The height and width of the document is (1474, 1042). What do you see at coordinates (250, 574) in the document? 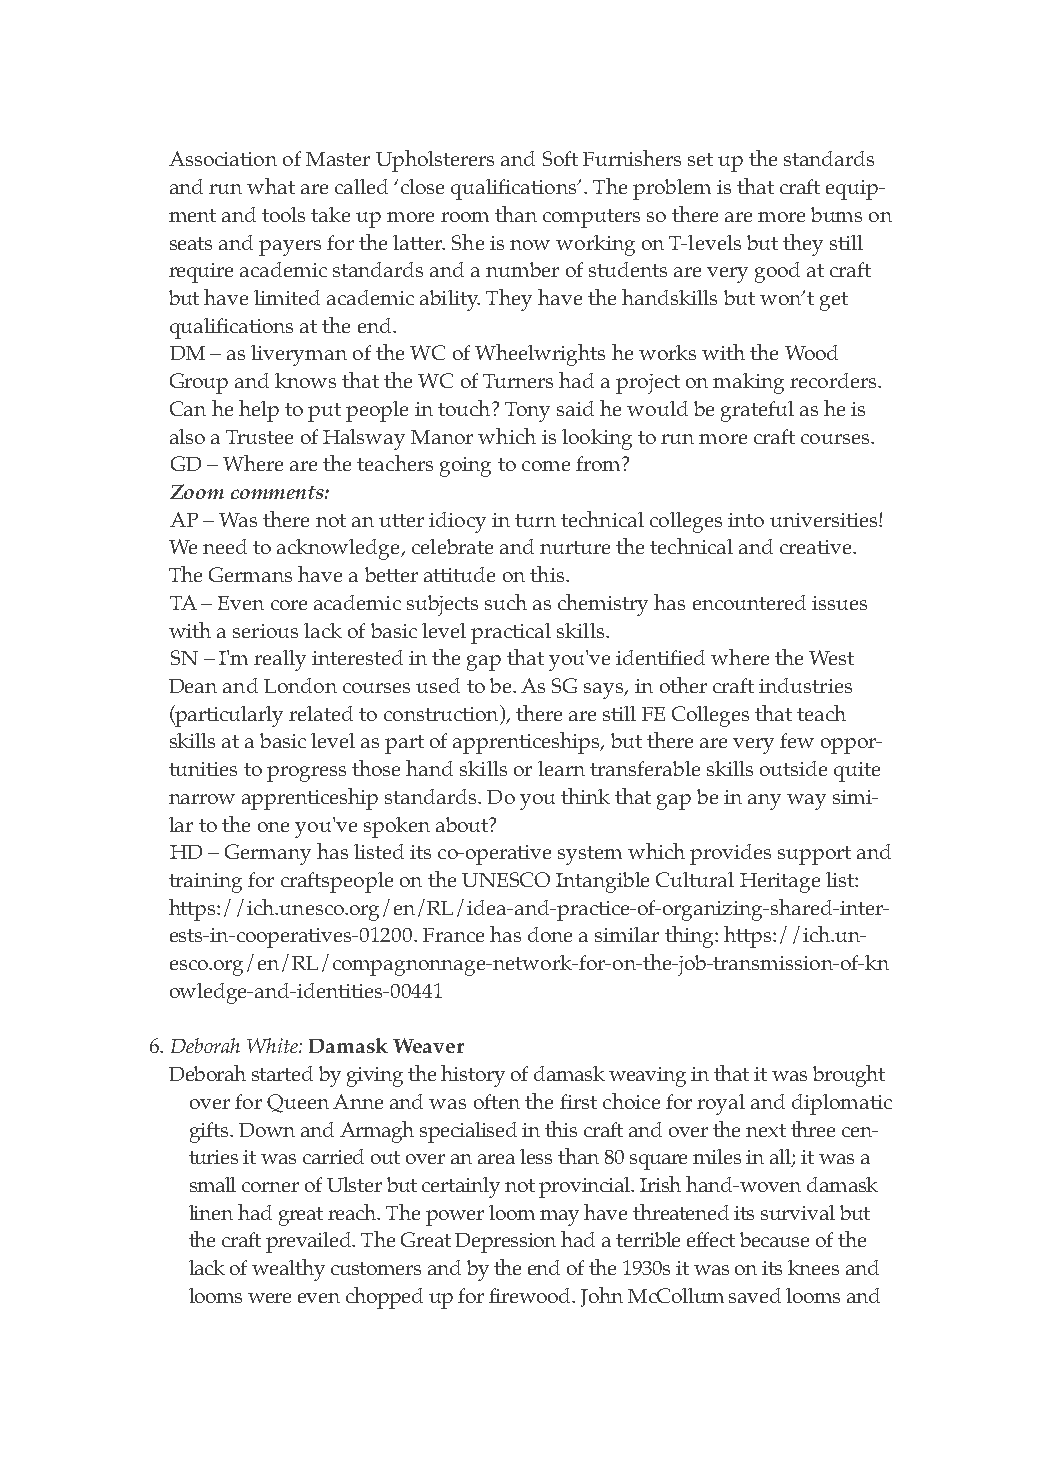
I see `Germans` at bounding box center [250, 574].
